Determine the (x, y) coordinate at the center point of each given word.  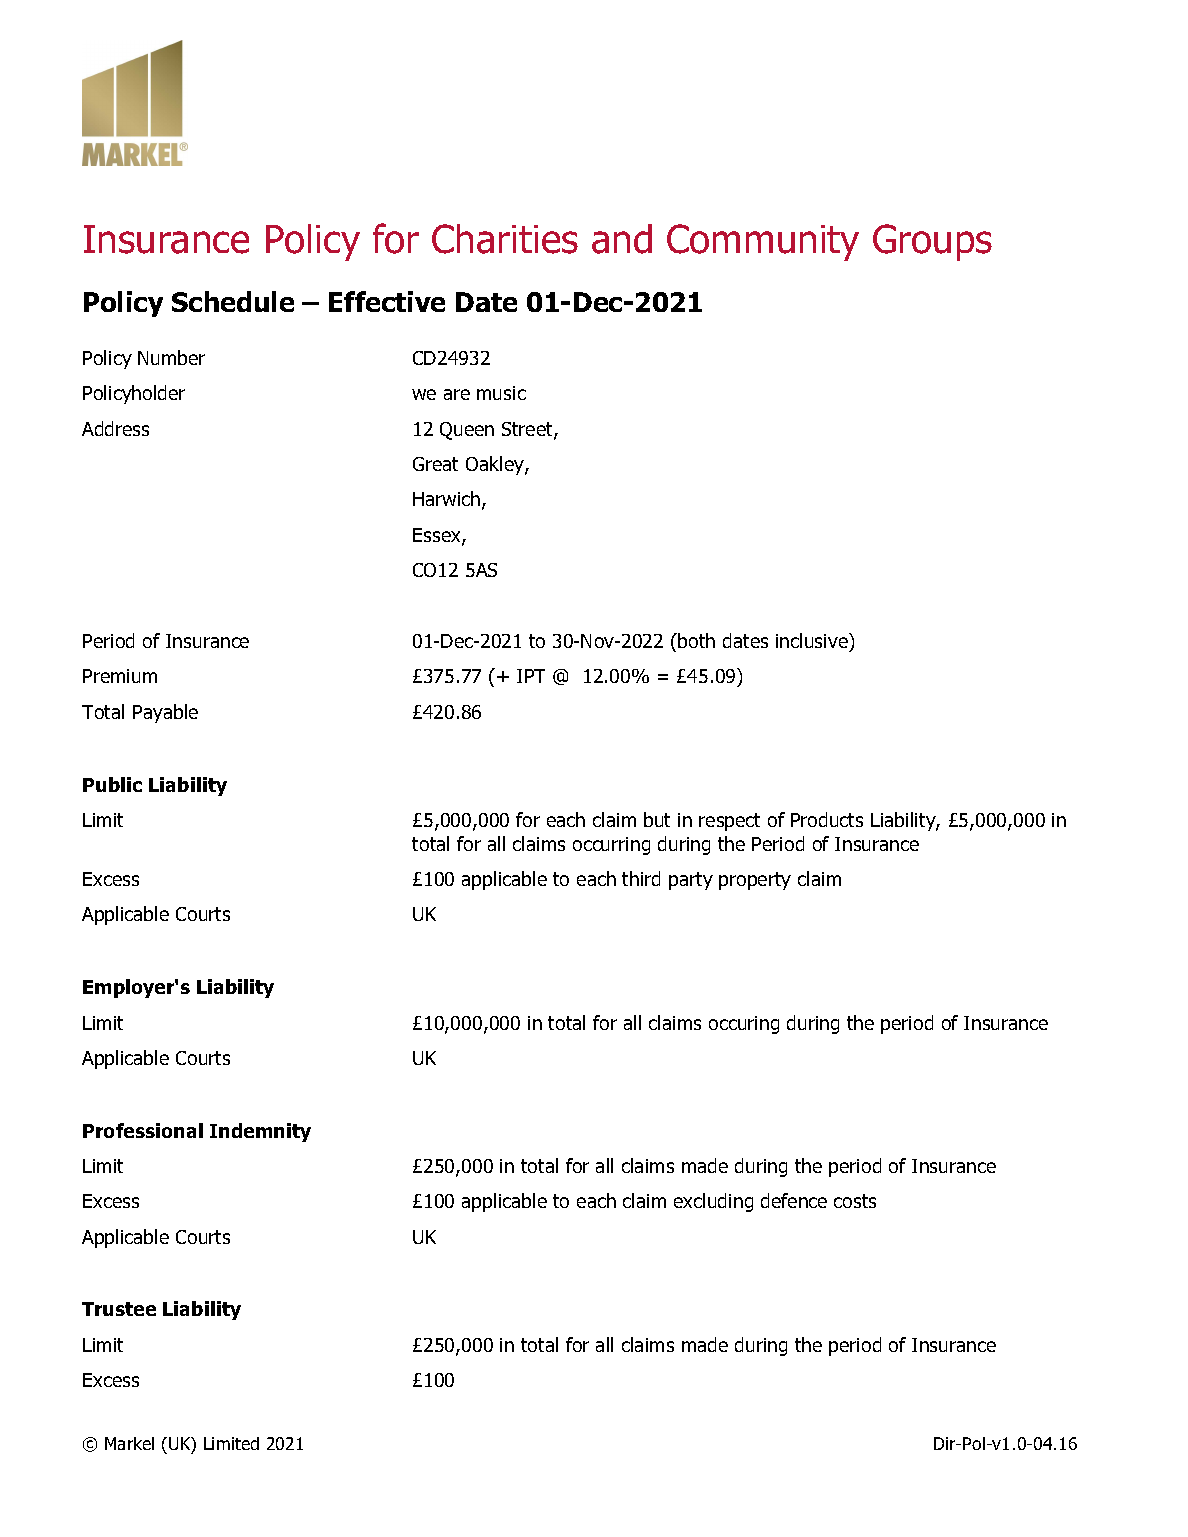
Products (827, 819)
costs (855, 1201)
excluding (713, 1202)
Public (112, 784)
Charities (505, 239)
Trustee (119, 1309)
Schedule (233, 301)
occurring (611, 846)
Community (763, 242)
